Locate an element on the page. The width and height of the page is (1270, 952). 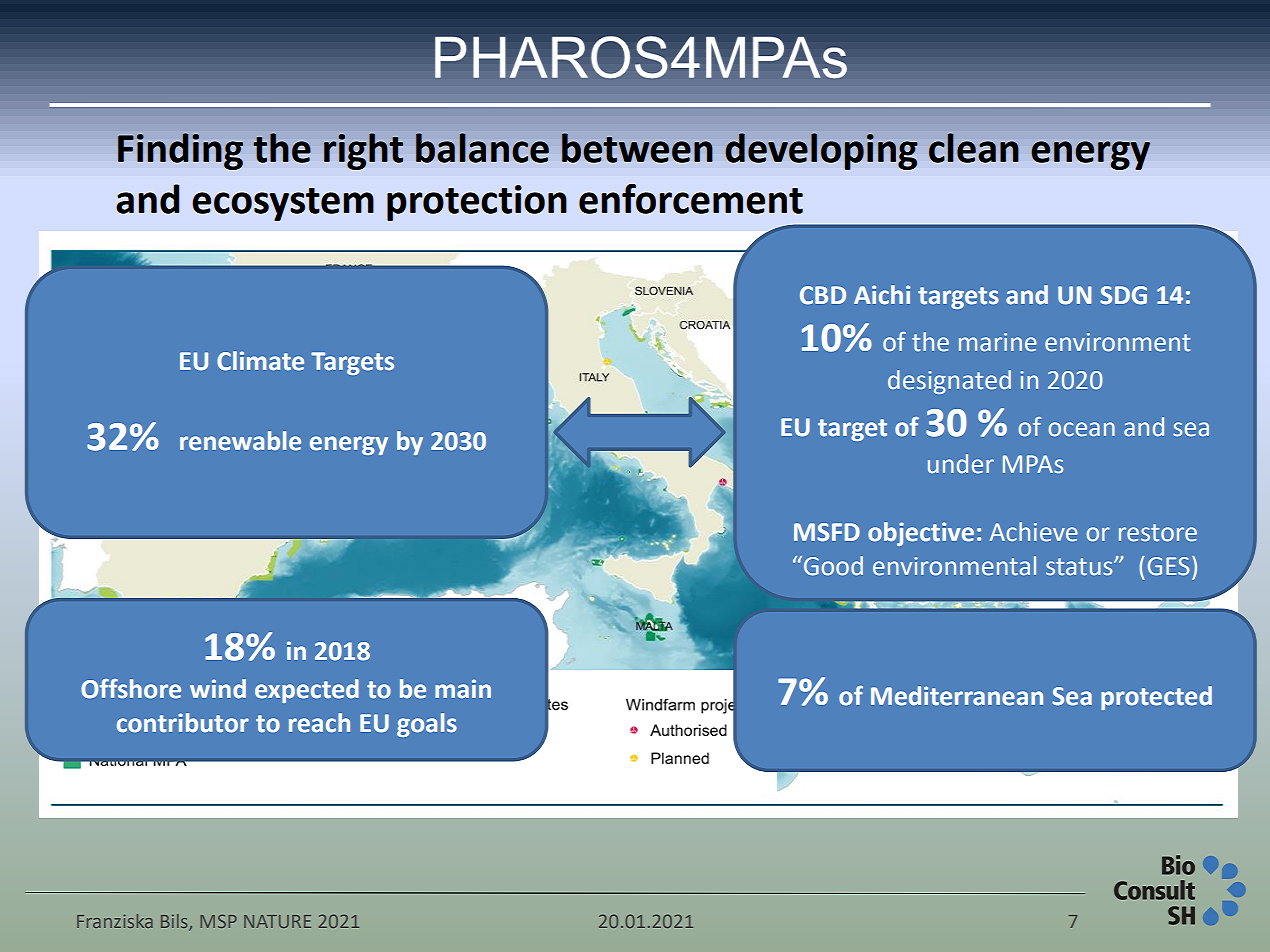
wind is located at coordinates (218, 689).
